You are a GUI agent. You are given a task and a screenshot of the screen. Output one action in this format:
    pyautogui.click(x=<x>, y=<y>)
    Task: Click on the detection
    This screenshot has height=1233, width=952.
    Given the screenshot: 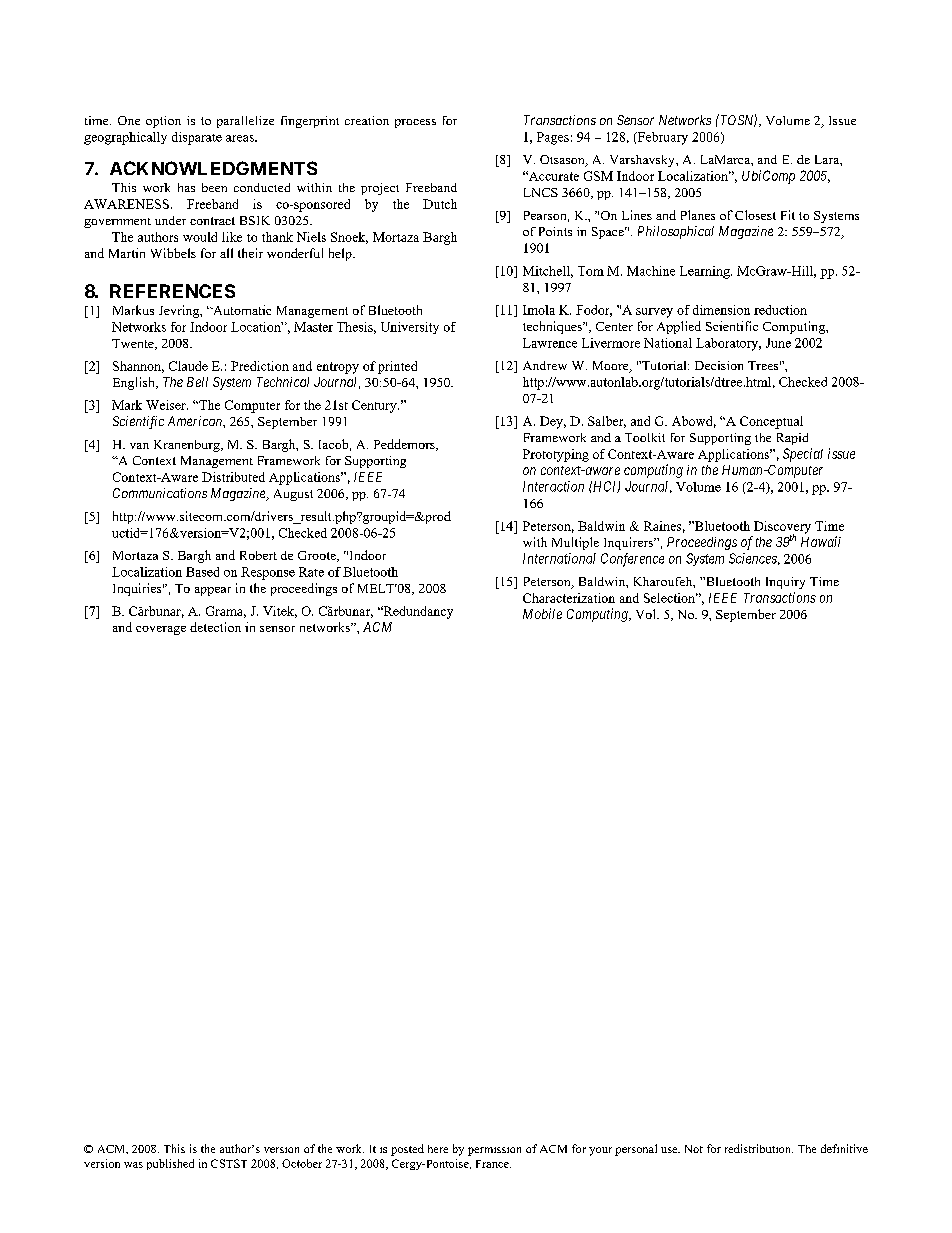 What is the action you would take?
    pyautogui.click(x=215, y=627)
